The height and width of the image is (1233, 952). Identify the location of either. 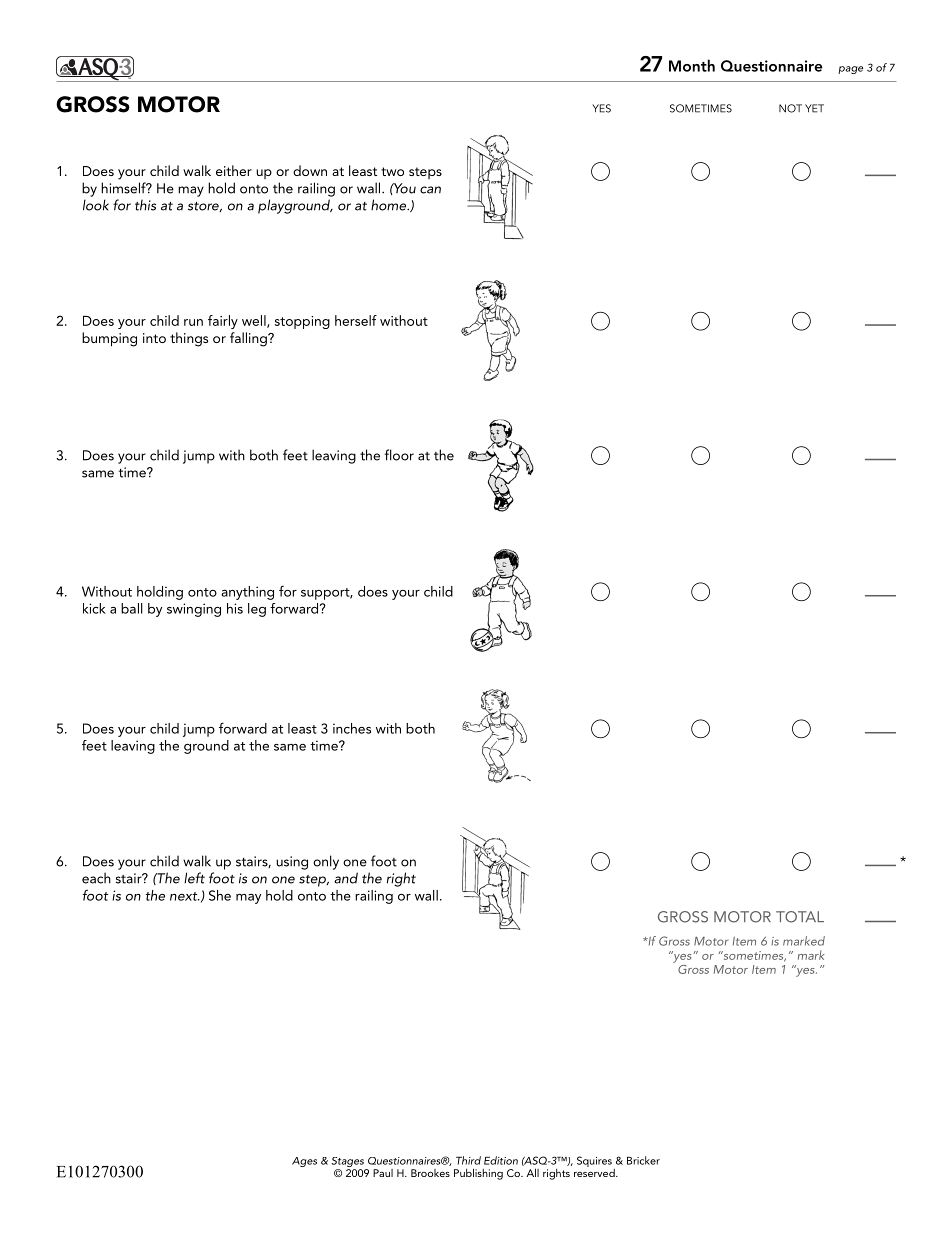
(234, 170).
